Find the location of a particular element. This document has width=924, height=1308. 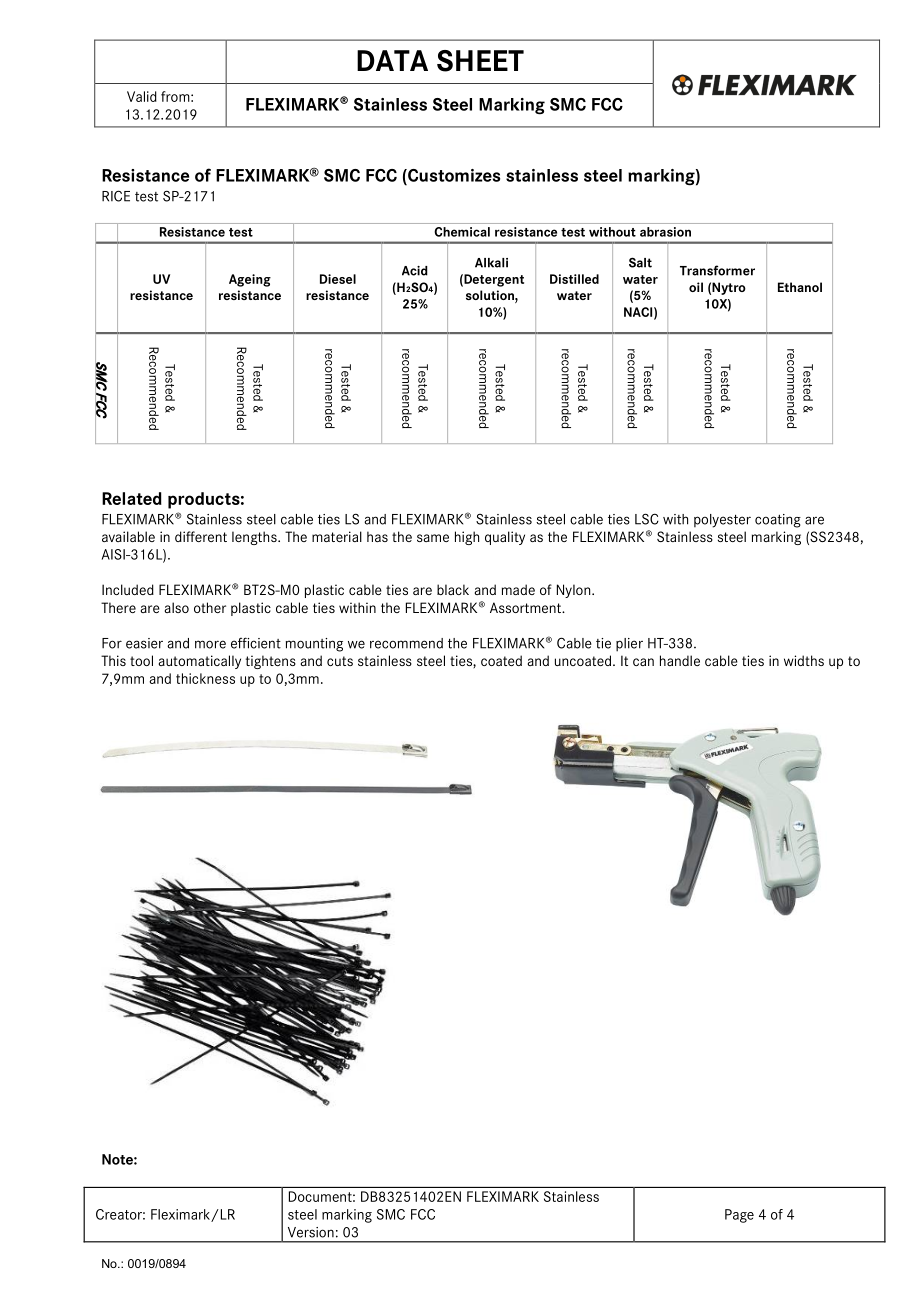

Page is located at coordinates (739, 1216).
